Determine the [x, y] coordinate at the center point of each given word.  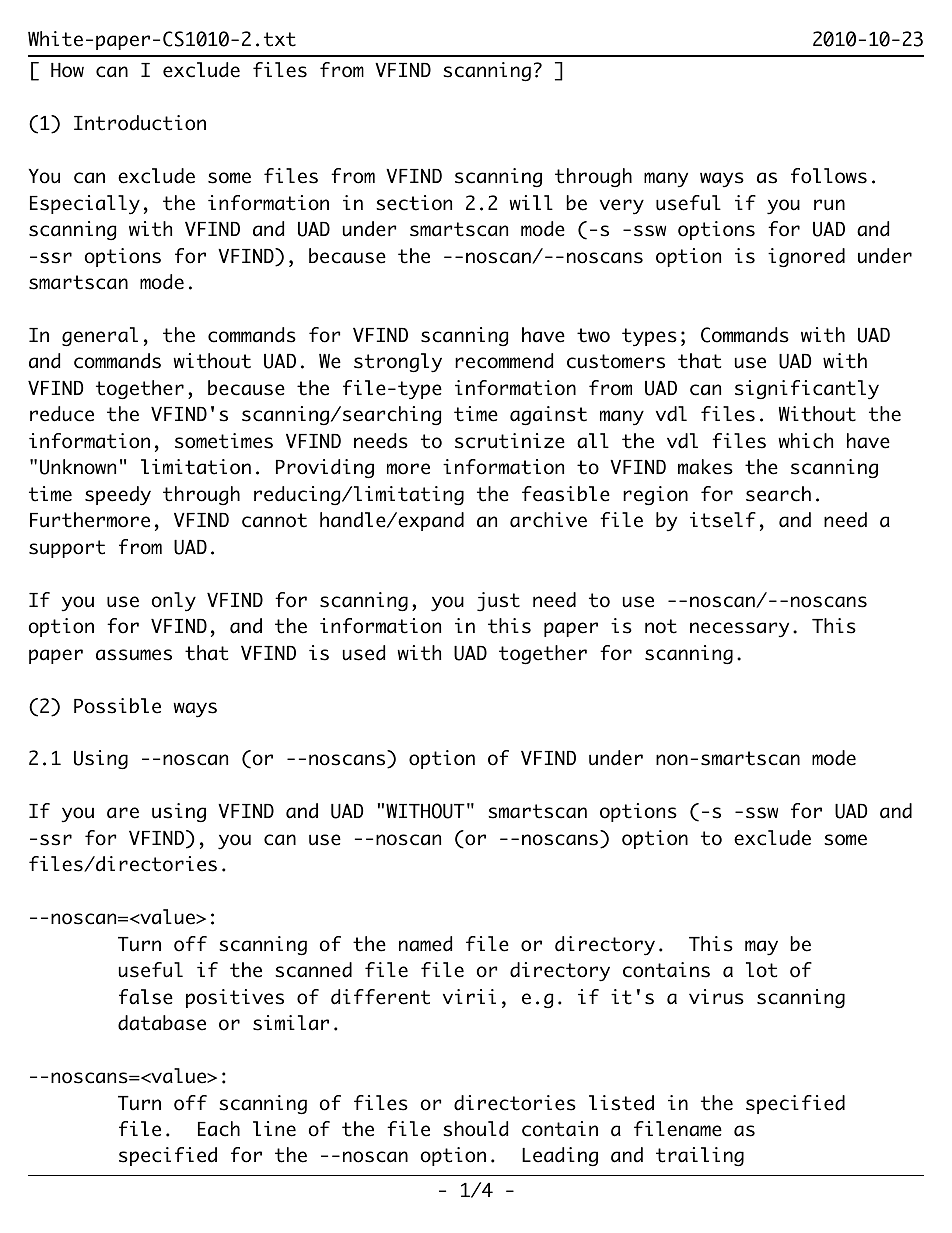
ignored [806, 258]
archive [548, 520]
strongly [398, 363]
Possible [117, 706]
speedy [118, 496]
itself [723, 520]
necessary [739, 630]
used [364, 653]
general [100, 337]
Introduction [140, 123]
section [414, 203]
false [146, 997]
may [761, 948]
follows [829, 176]
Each [219, 1129]
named [425, 944]
